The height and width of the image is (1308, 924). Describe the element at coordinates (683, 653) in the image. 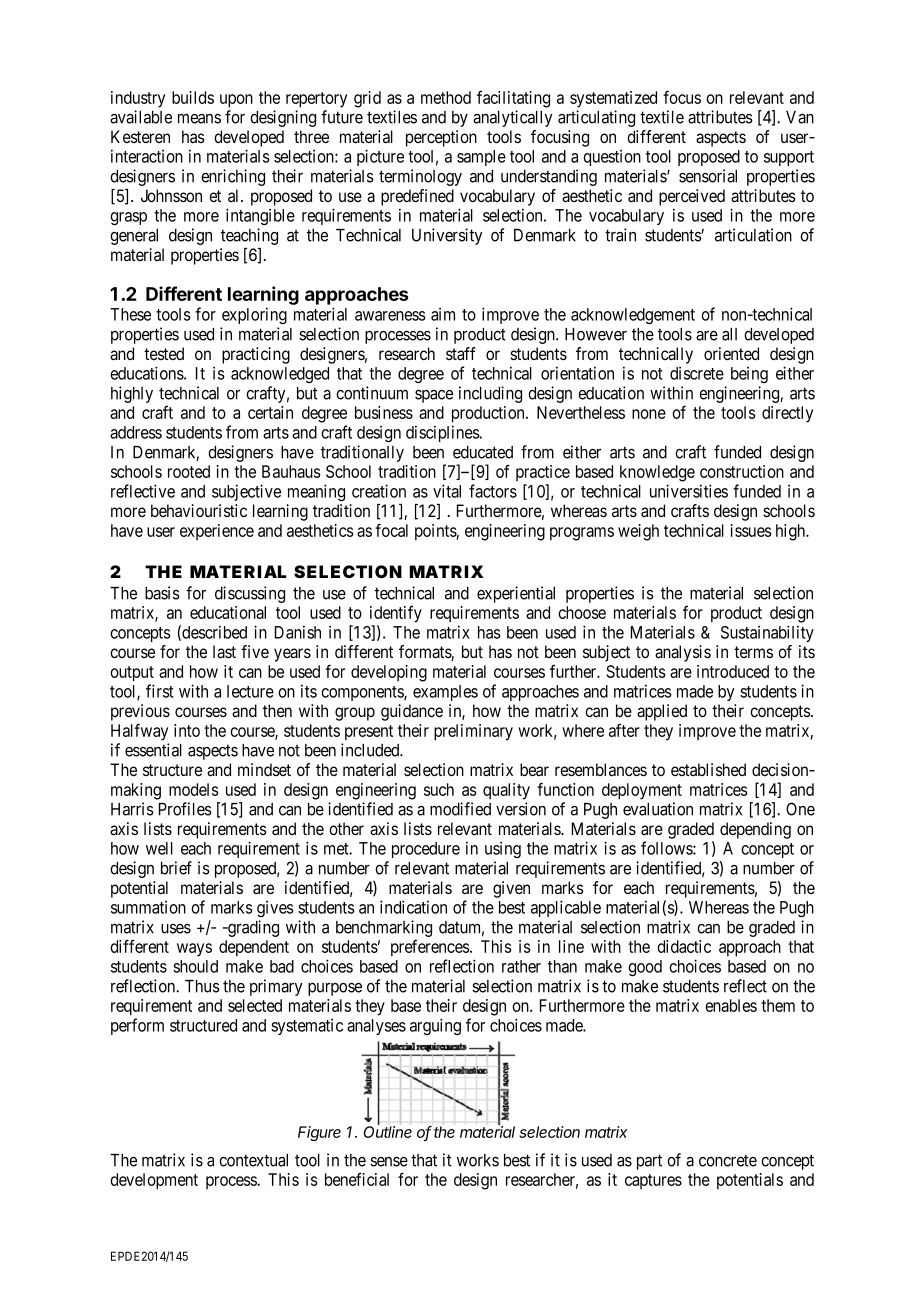

I see `analysis` at that location.
